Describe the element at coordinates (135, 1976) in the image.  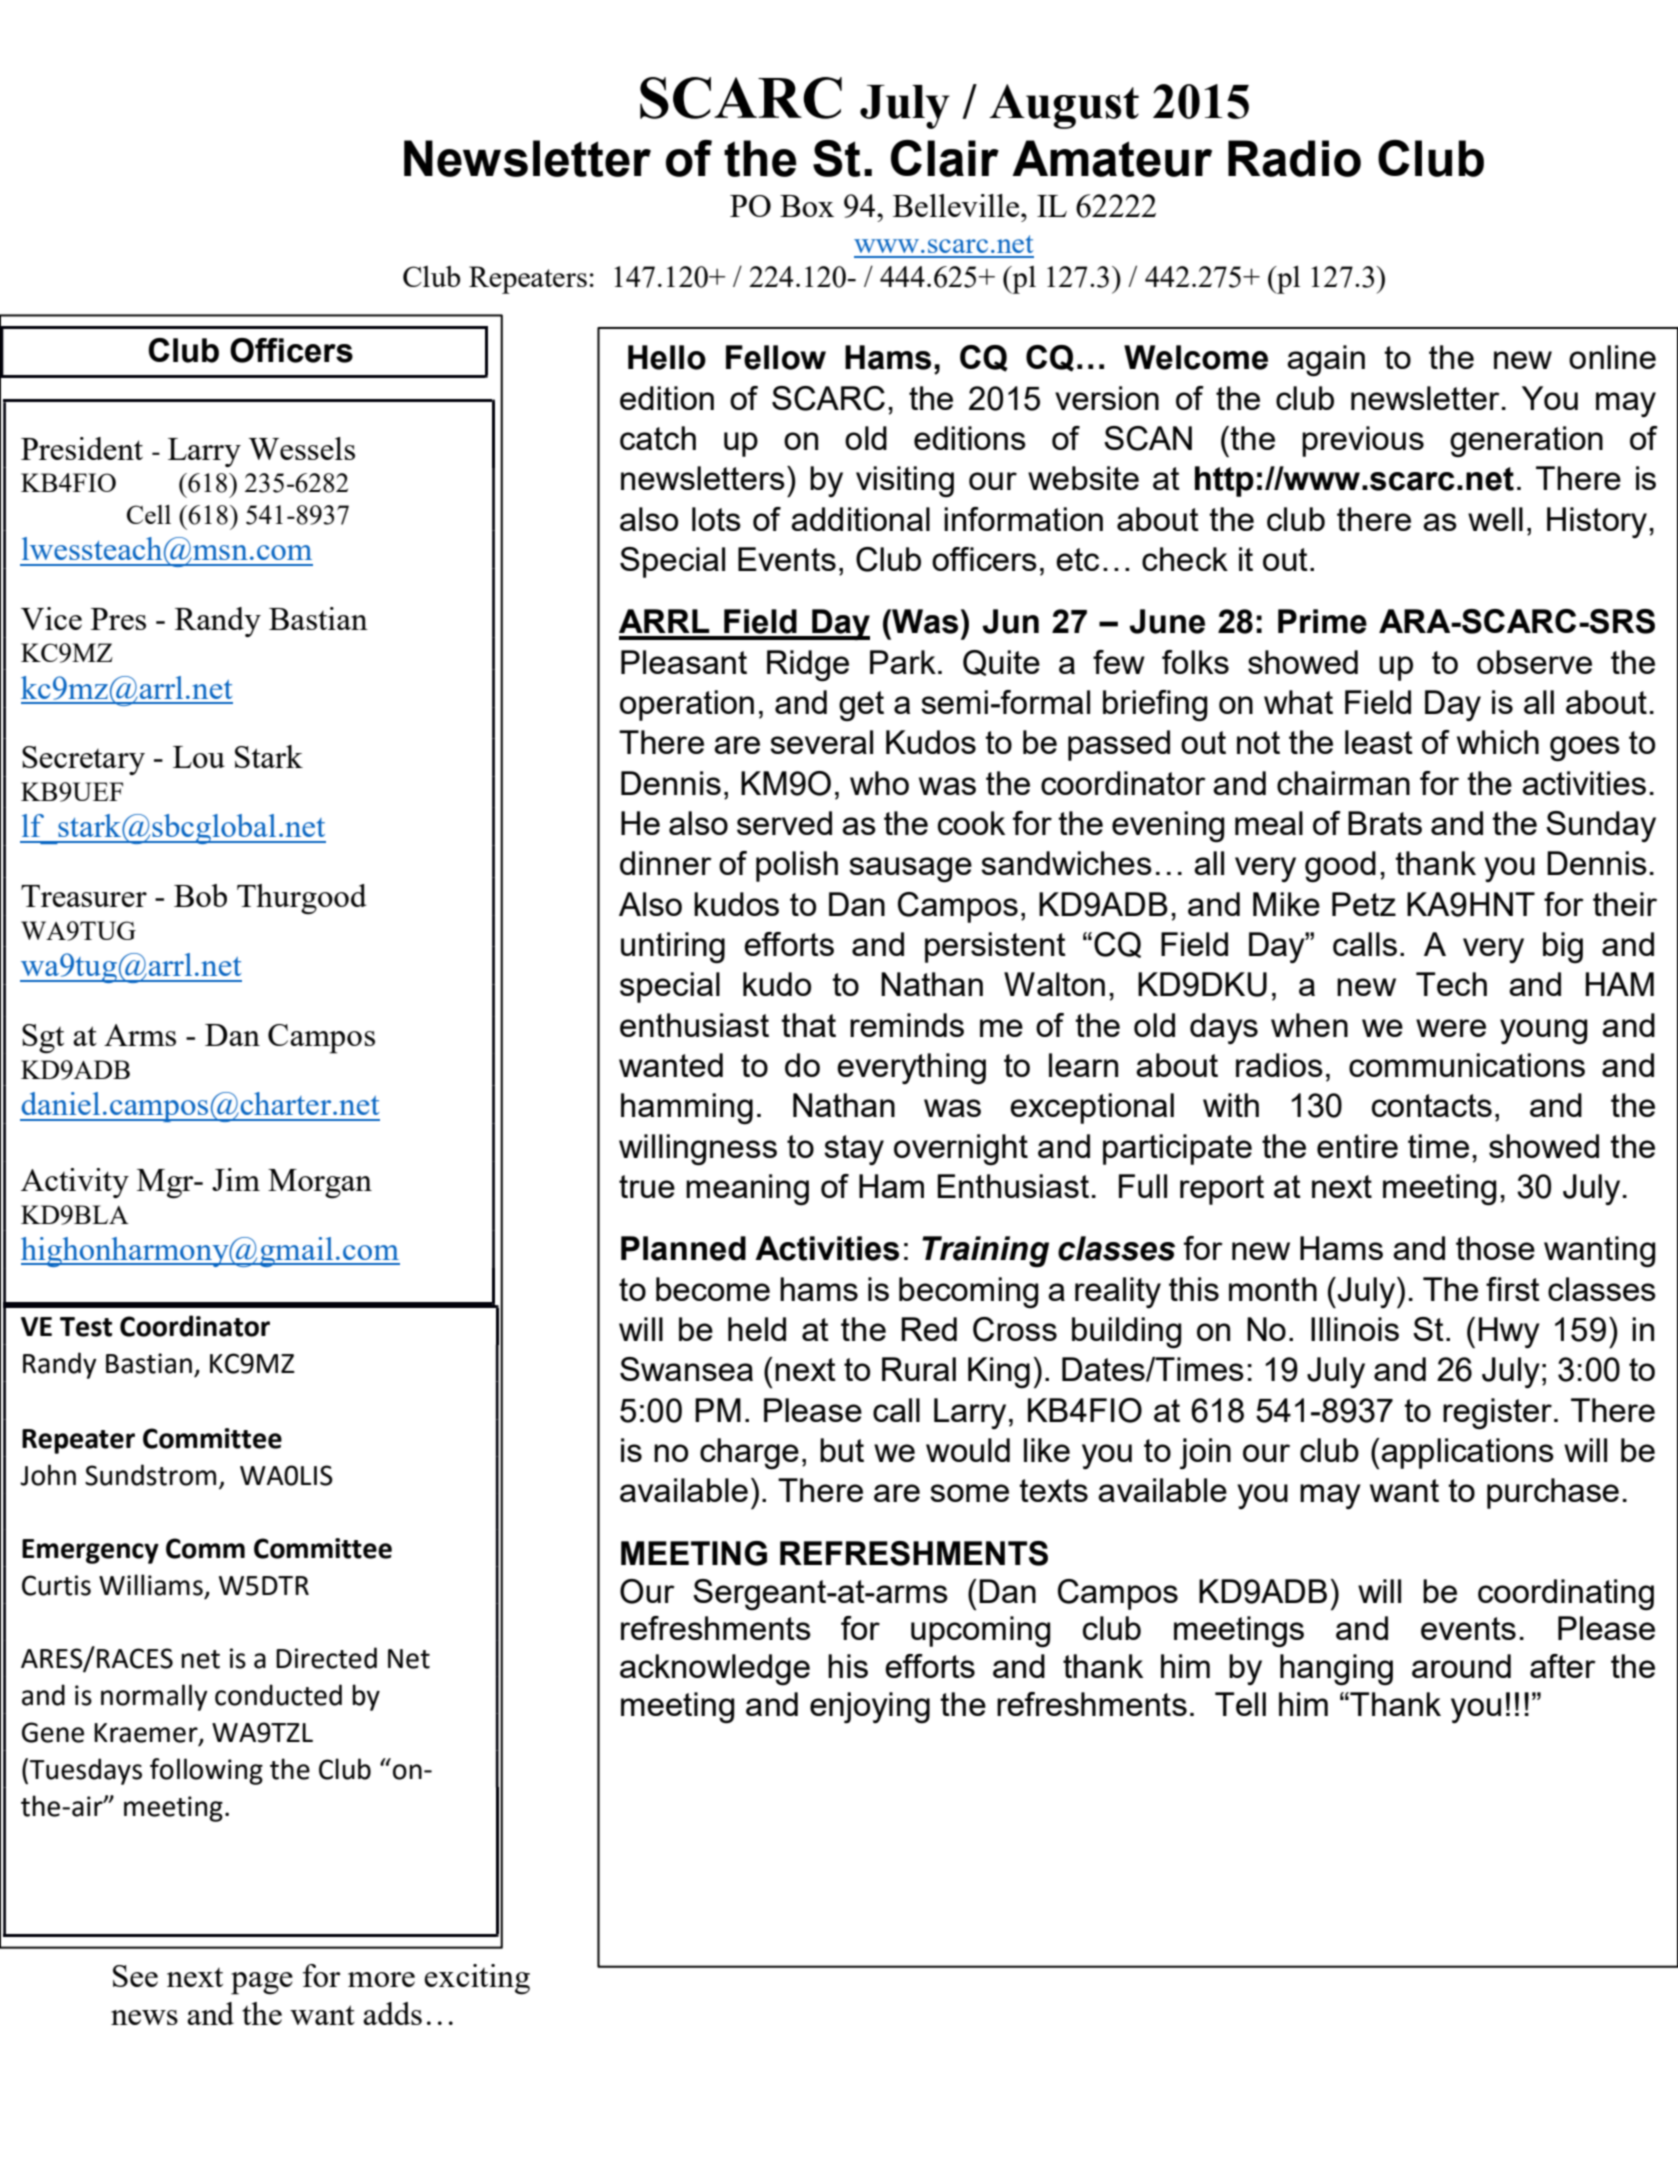
I see `See` at that location.
